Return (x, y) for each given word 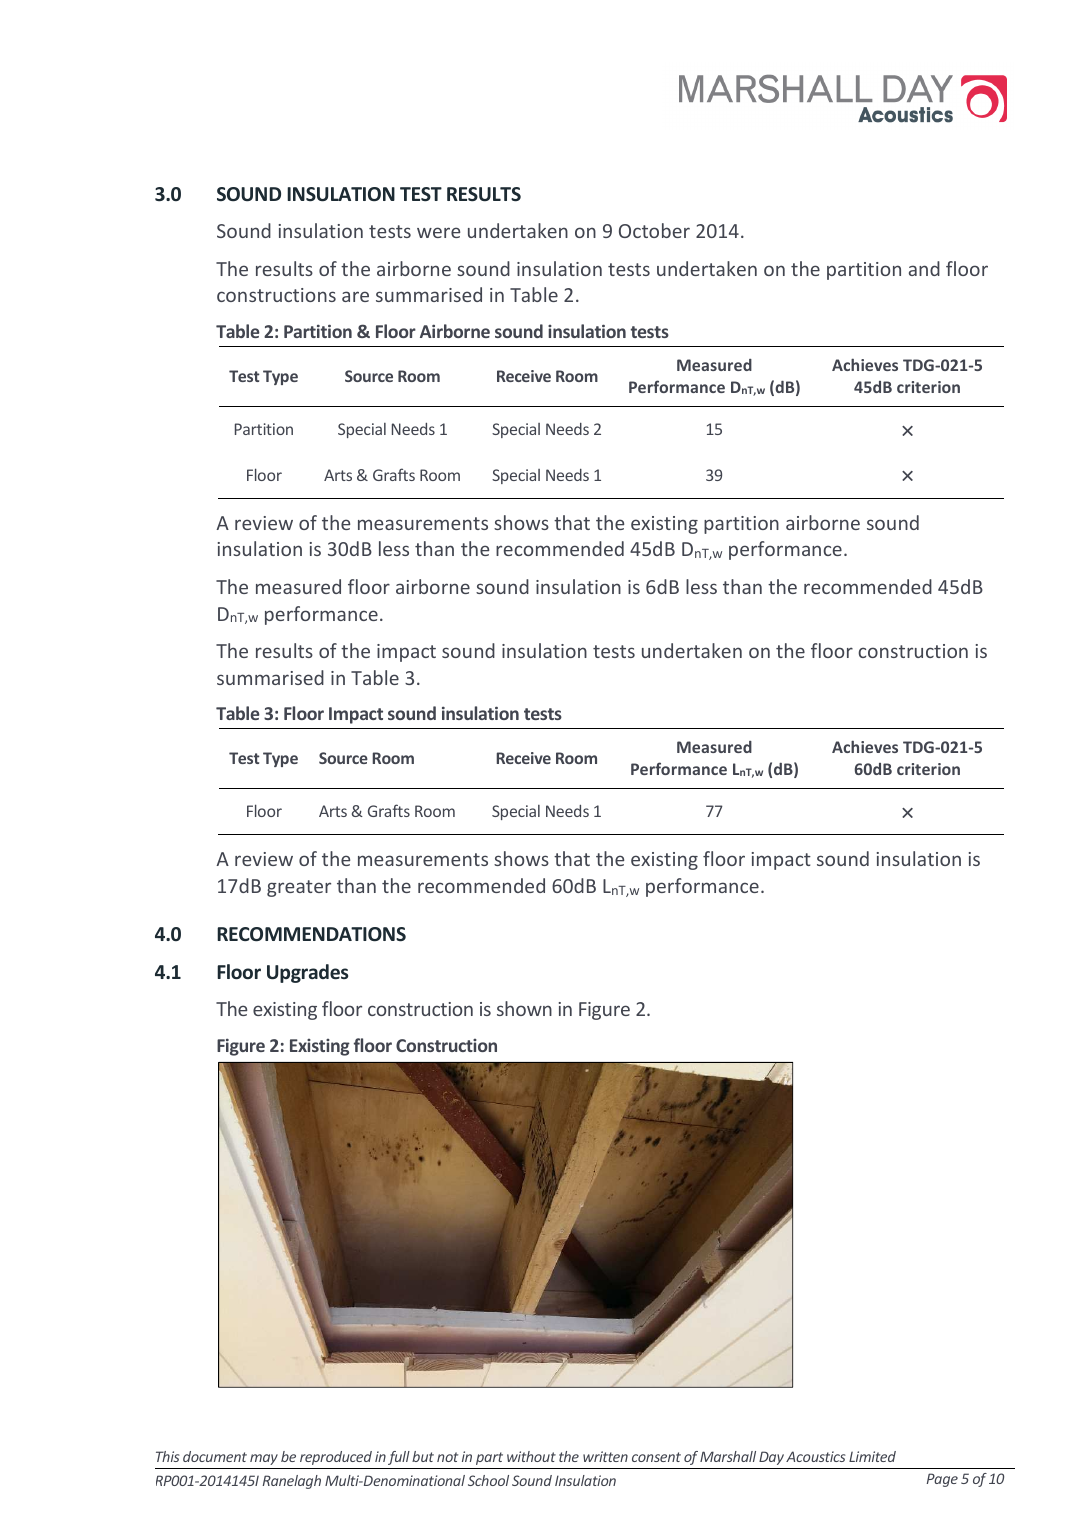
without (531, 1456)
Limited (872, 1456)
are (355, 296)
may (264, 1459)
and (924, 268)
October (654, 230)
